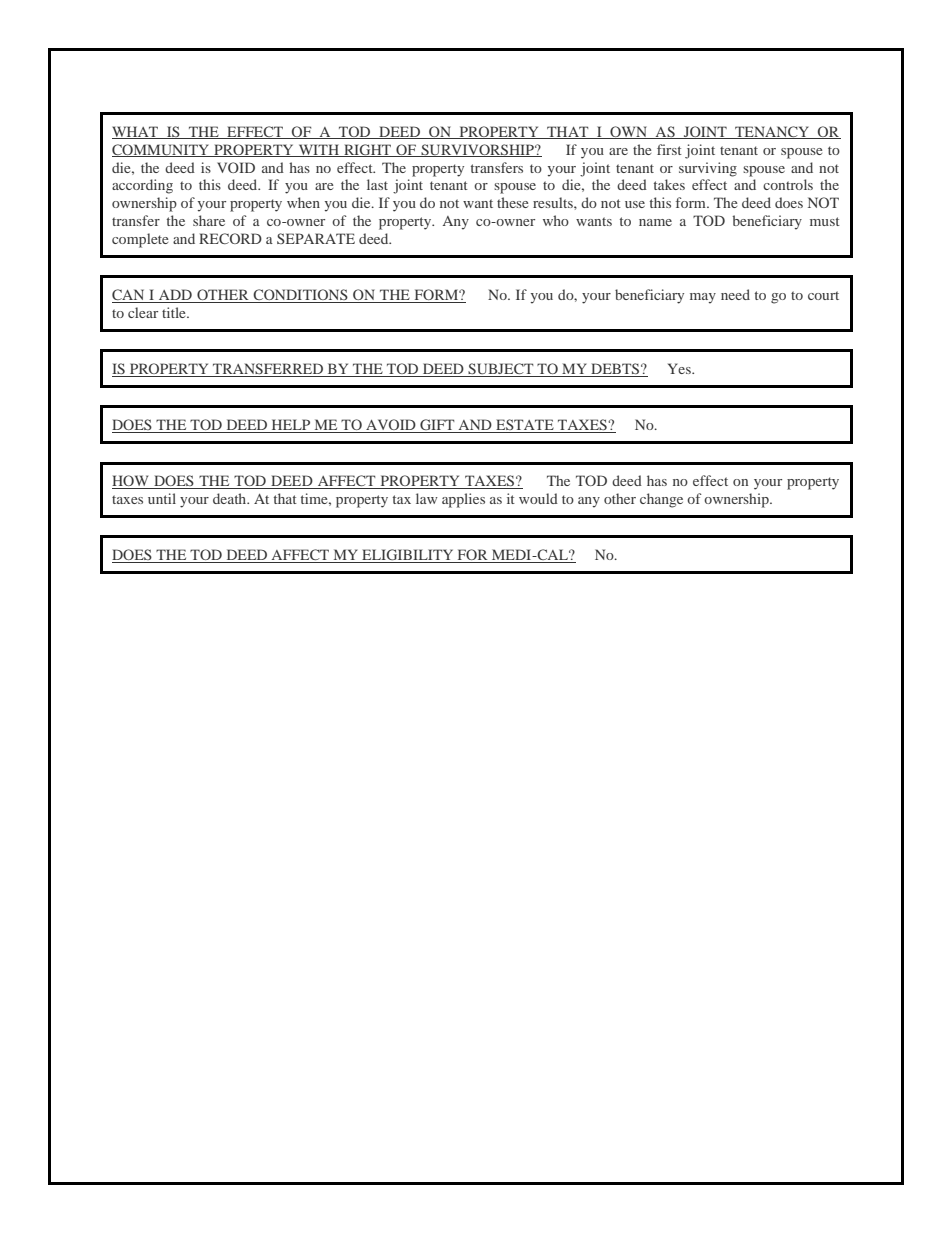 This screenshot has width=952, height=1233. Describe the element at coordinates (655, 222) in the screenshot. I see `name` at that location.
